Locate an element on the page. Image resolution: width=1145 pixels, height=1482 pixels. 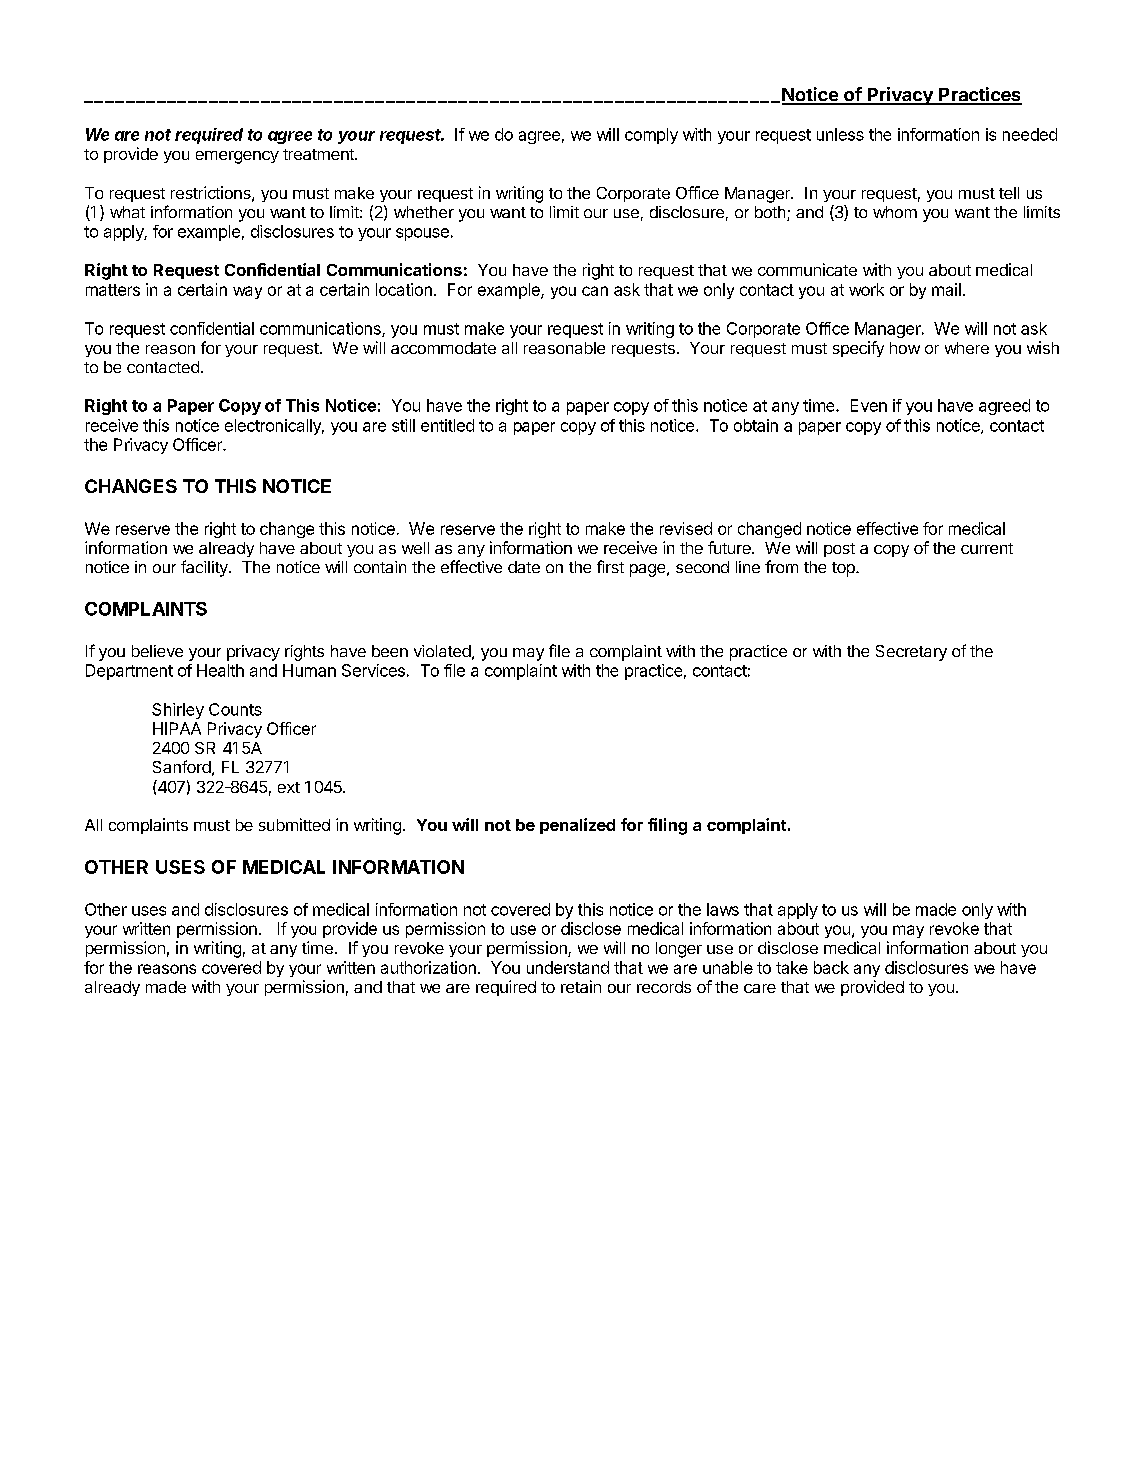
comply is located at coordinates (651, 136).
